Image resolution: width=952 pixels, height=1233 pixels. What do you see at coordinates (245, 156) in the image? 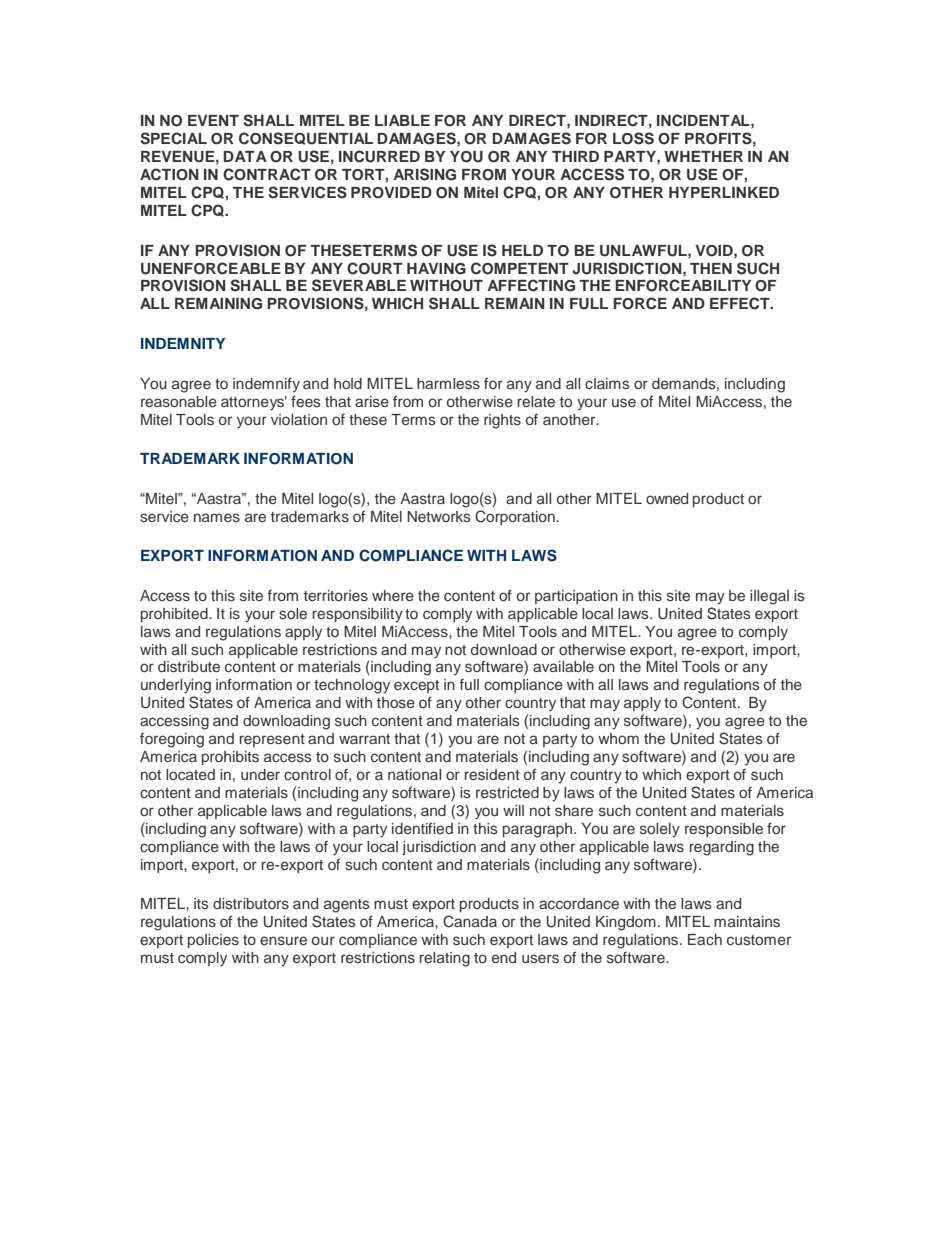
I see `DATA` at bounding box center [245, 156].
